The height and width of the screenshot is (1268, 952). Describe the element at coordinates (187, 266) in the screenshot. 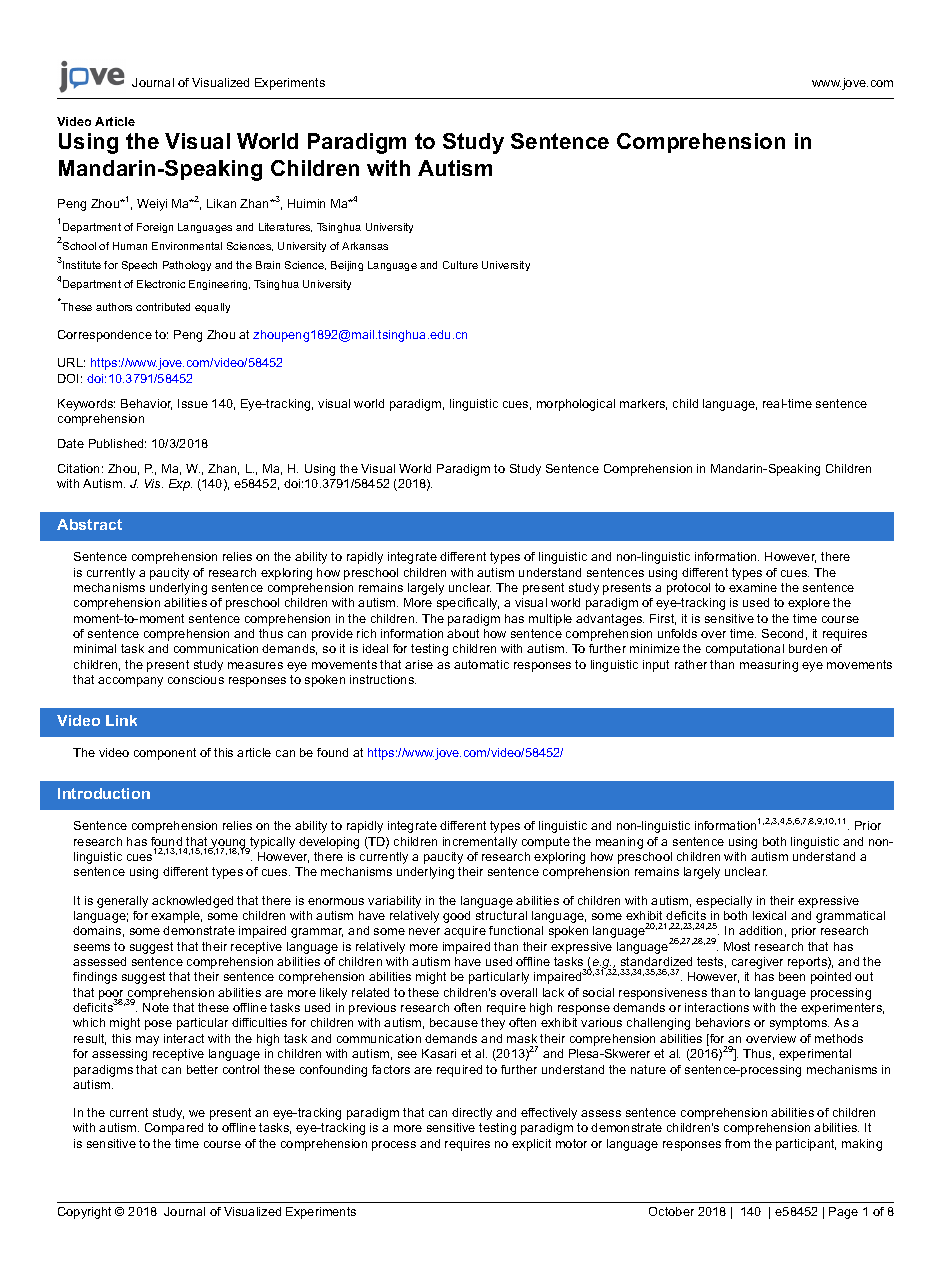

I see `Pathology` at that location.
